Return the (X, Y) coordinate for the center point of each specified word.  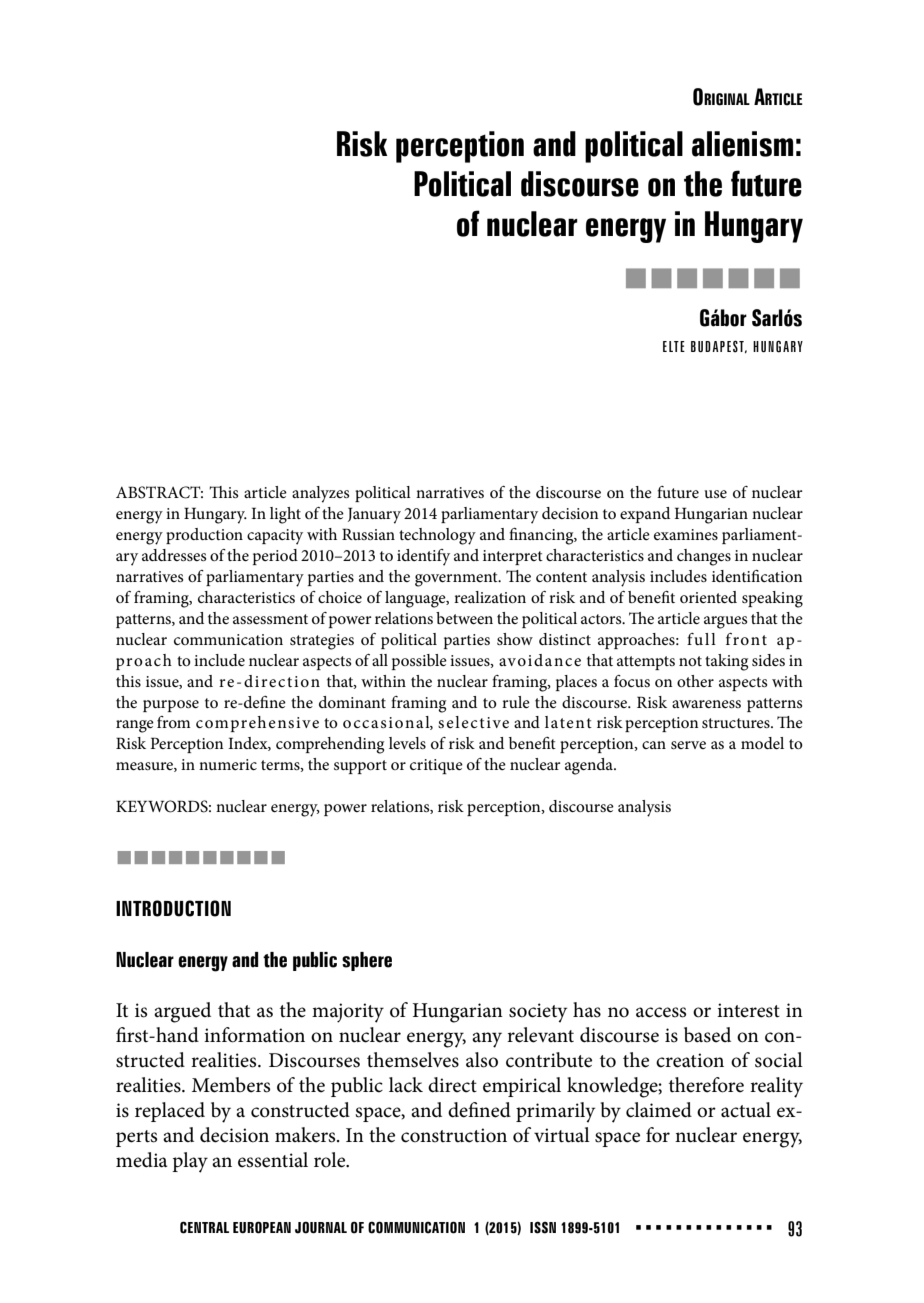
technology (437, 536)
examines (686, 534)
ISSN (543, 1227)
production (204, 536)
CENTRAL (204, 1227)
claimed (659, 1110)
